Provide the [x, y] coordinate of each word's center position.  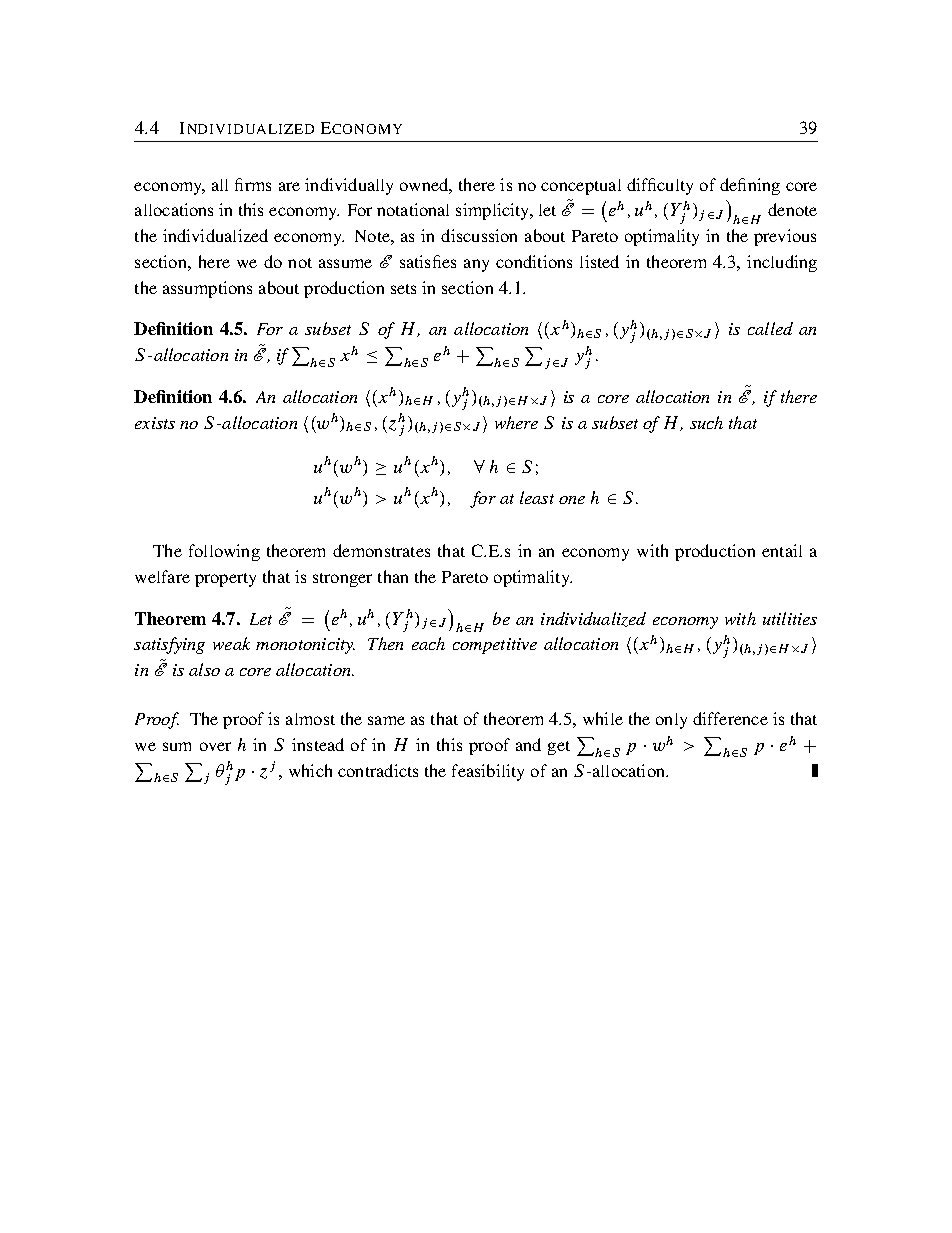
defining [750, 186]
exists [155, 423]
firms [253, 184]
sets [403, 289]
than [393, 576]
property [225, 580]
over [215, 746]
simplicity [494, 211]
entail [782, 550]
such [706, 422]
